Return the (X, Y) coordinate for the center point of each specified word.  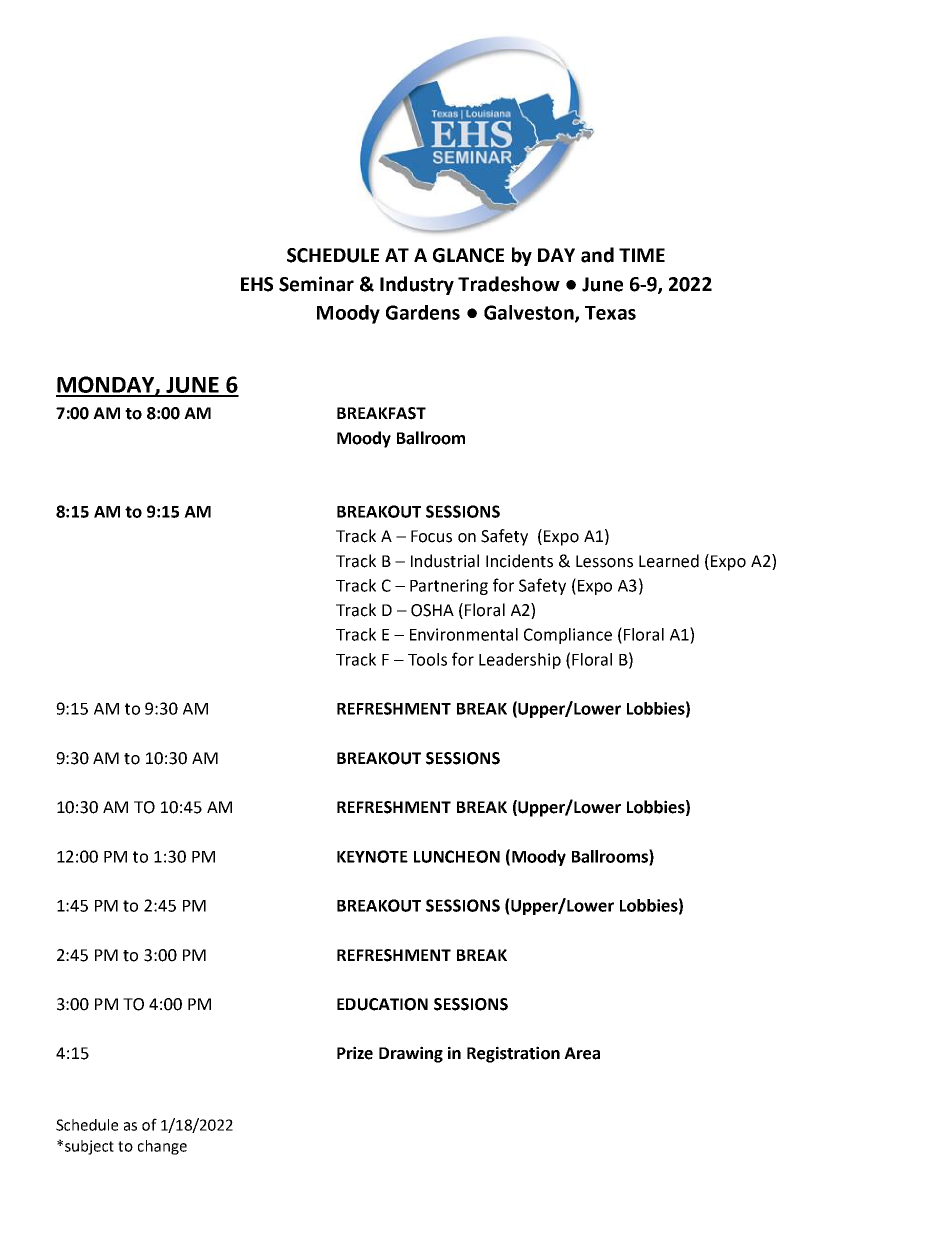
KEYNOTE (372, 856)
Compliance (568, 636)
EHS (257, 284)
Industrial (445, 561)
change (162, 1147)
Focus (431, 536)
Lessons (604, 561)
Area (582, 1053)
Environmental (464, 634)
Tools (427, 659)
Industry (417, 285)
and (597, 255)
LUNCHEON (457, 856)
